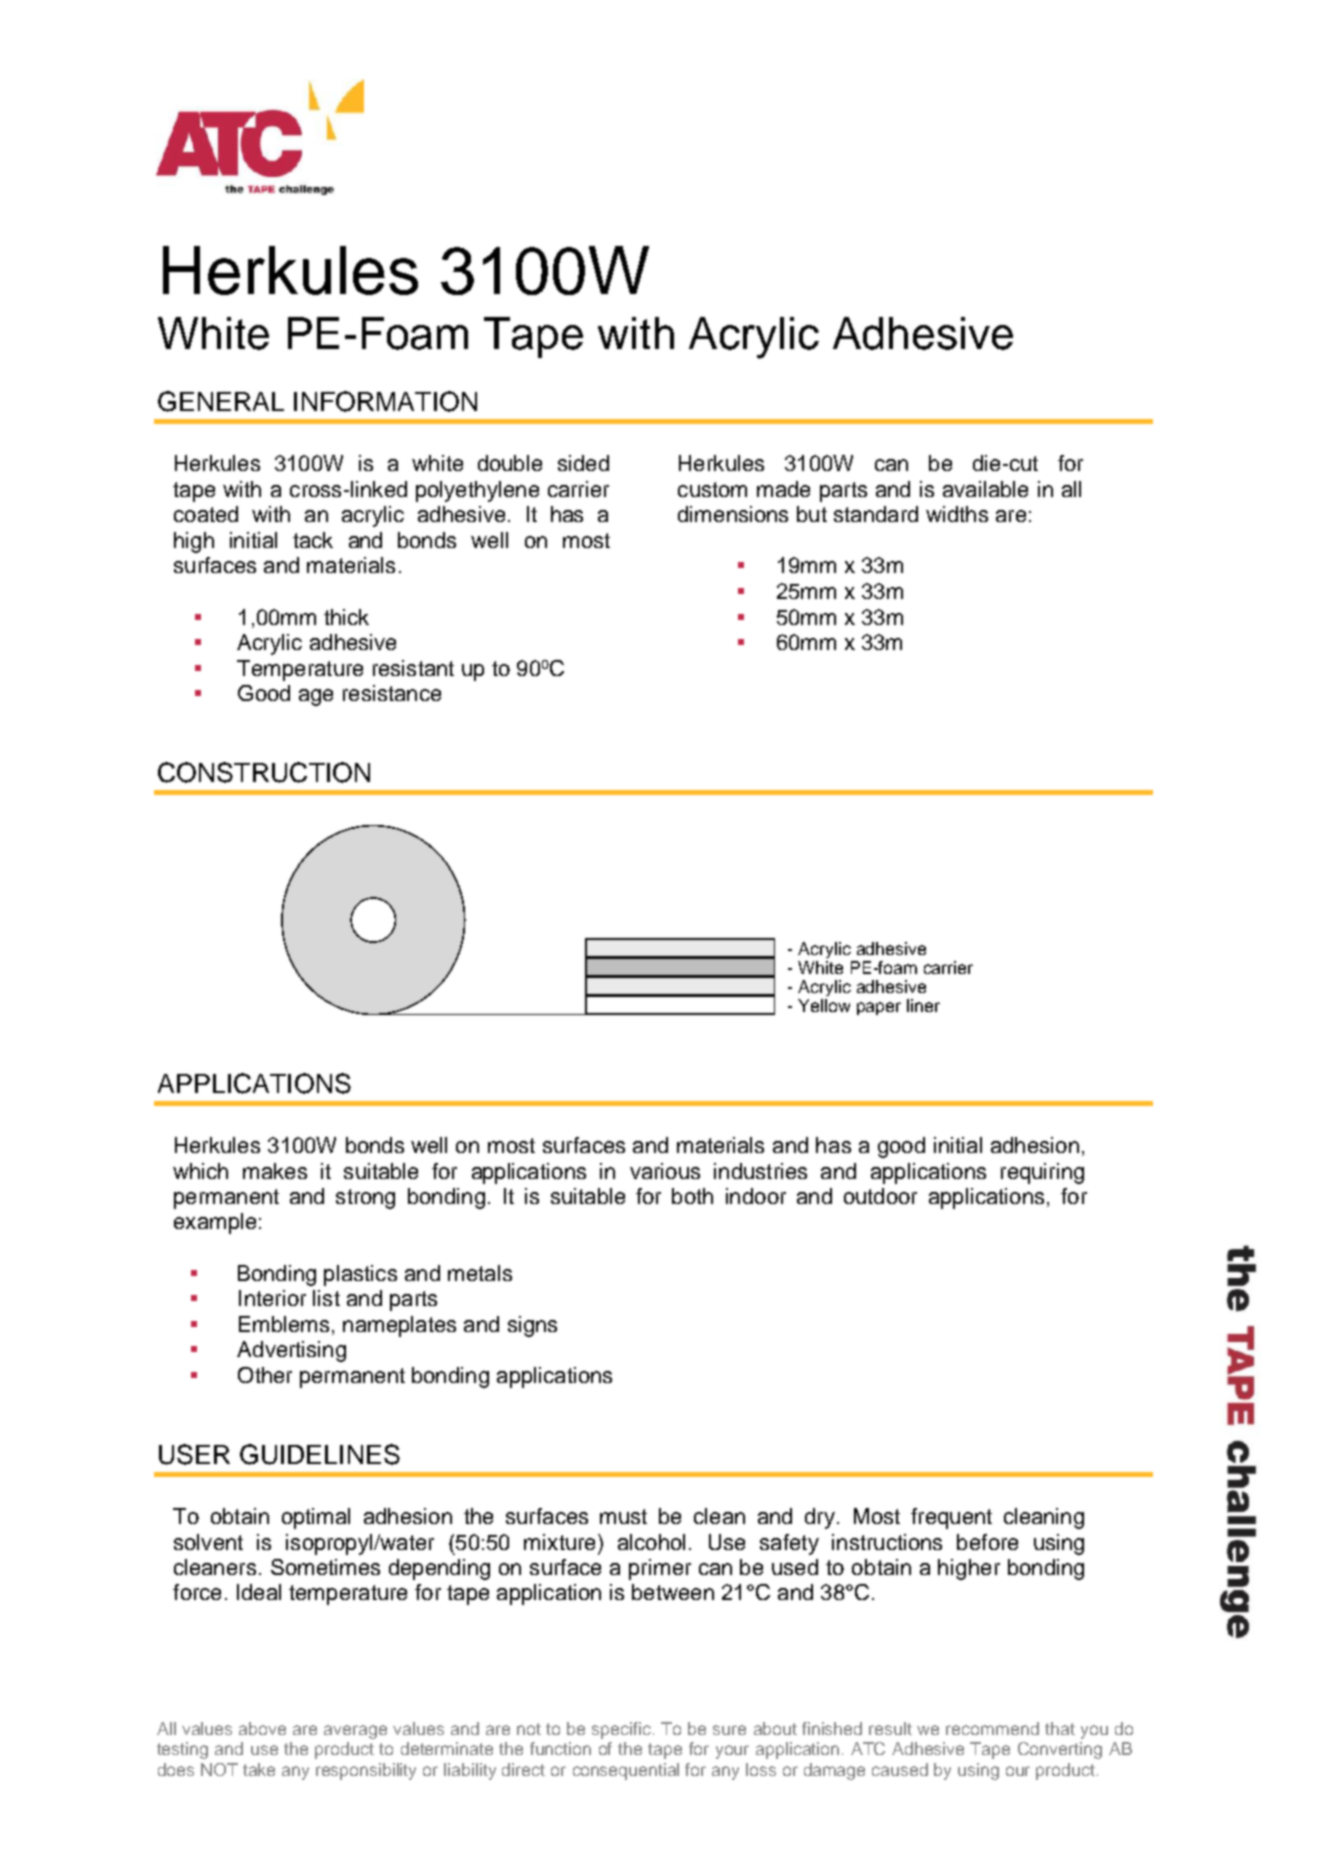  What do you see at coordinates (532, 1326) in the page?
I see `signs` at bounding box center [532, 1326].
